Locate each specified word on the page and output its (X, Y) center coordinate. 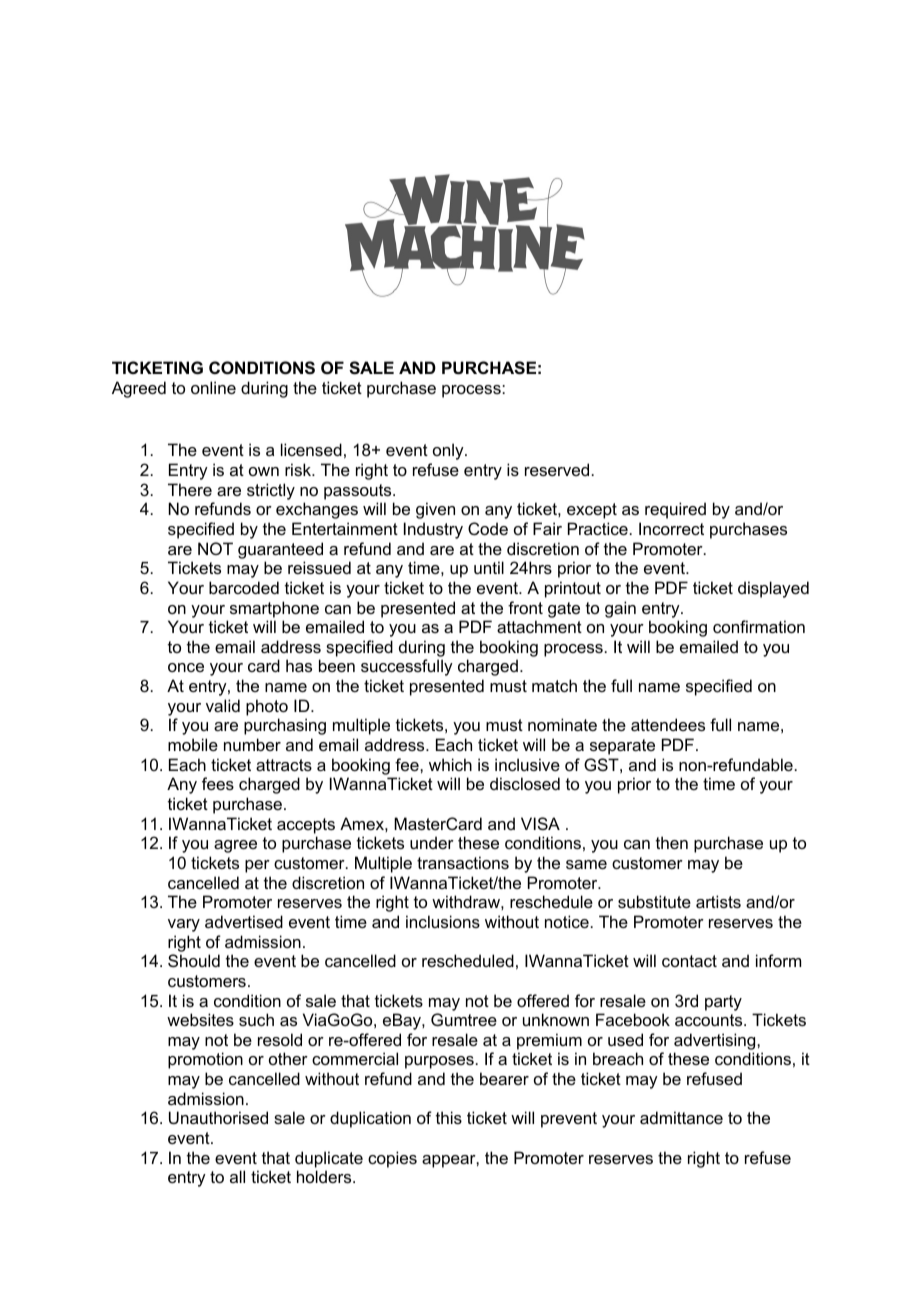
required (675, 510)
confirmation (759, 626)
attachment (539, 626)
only (449, 451)
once (186, 667)
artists (718, 901)
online (213, 387)
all (237, 1176)
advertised (244, 921)
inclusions (443, 921)
